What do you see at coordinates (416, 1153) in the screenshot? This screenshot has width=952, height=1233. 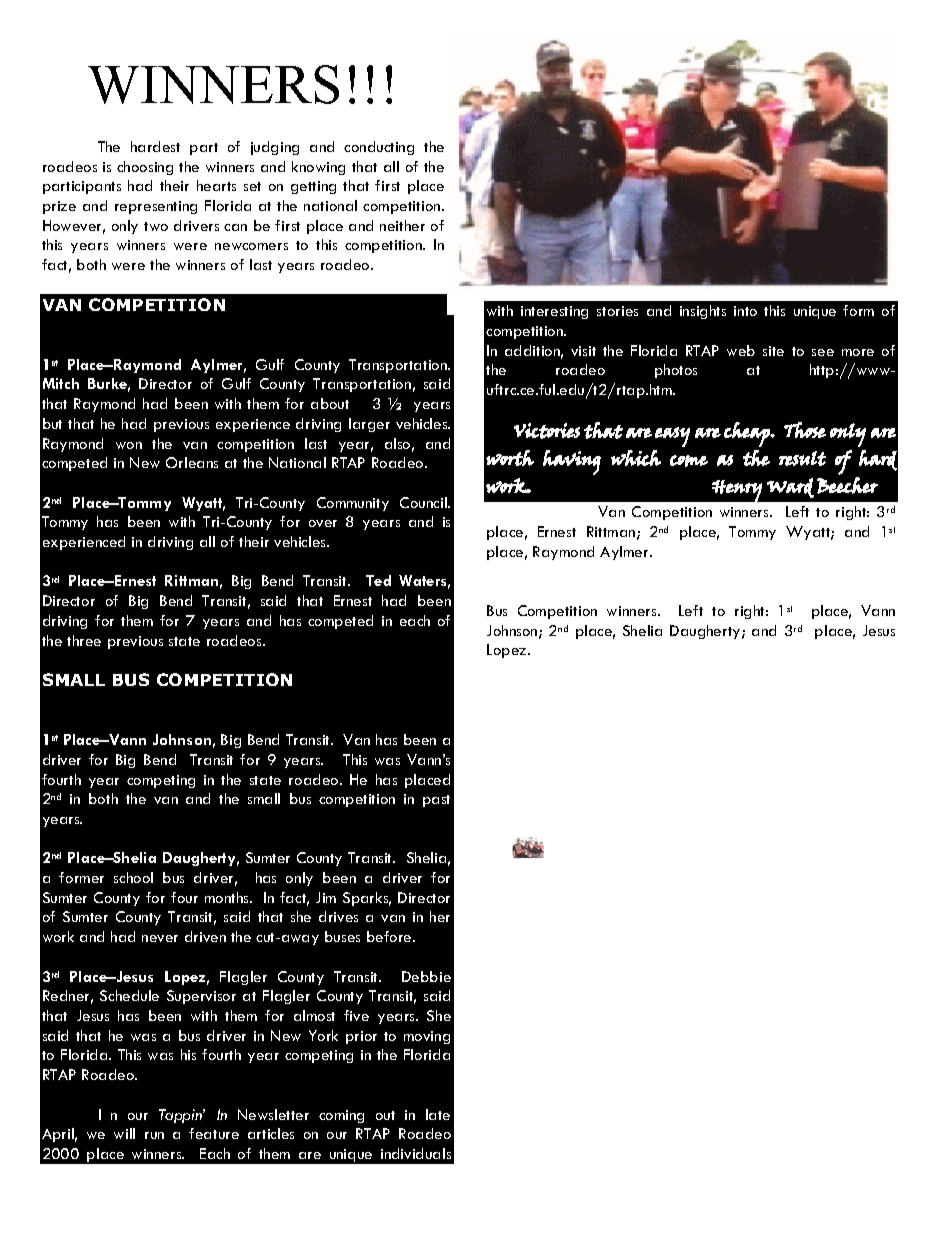 I see `individuals` at bounding box center [416, 1153].
